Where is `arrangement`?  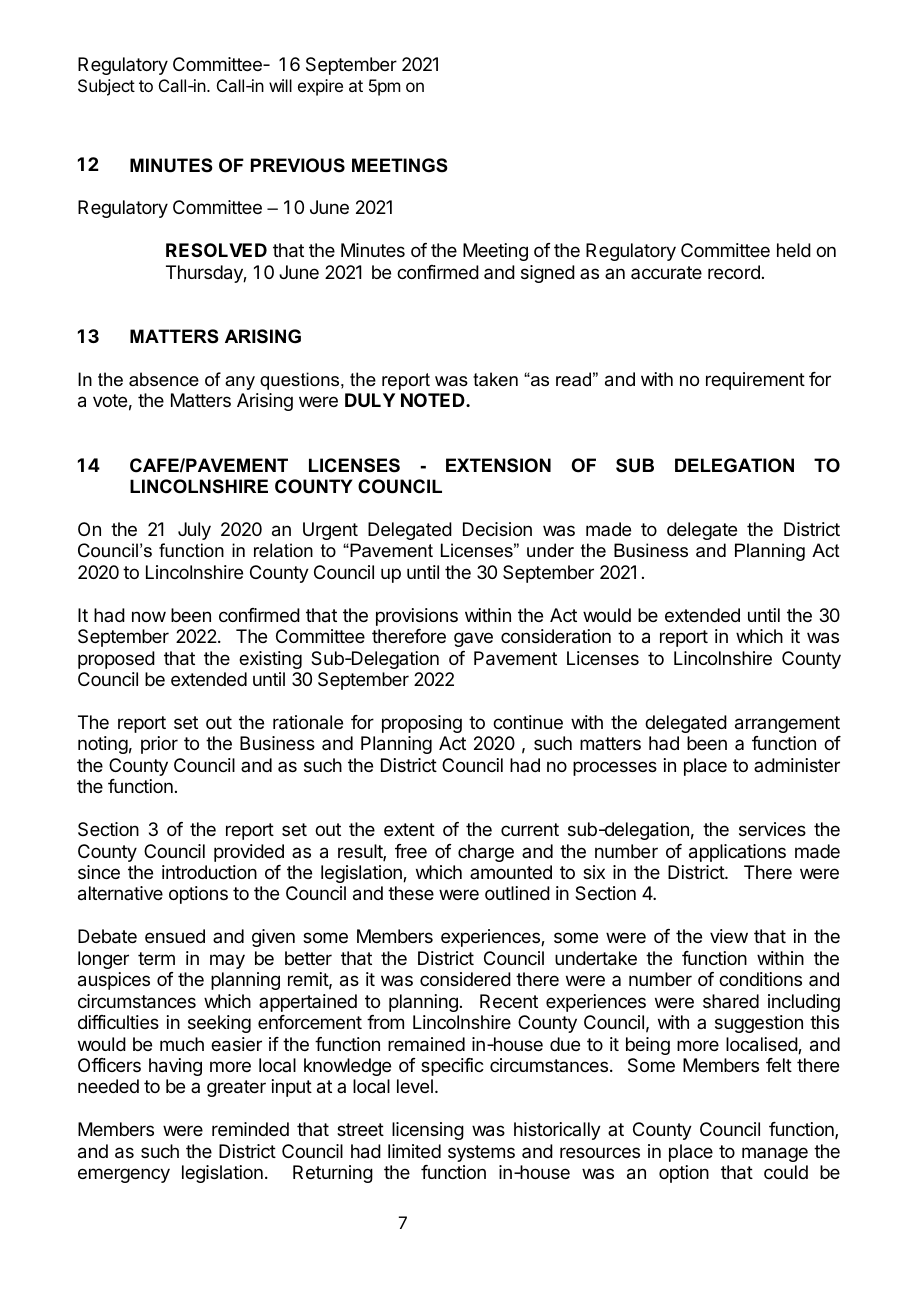 arrangement is located at coordinates (787, 724).
